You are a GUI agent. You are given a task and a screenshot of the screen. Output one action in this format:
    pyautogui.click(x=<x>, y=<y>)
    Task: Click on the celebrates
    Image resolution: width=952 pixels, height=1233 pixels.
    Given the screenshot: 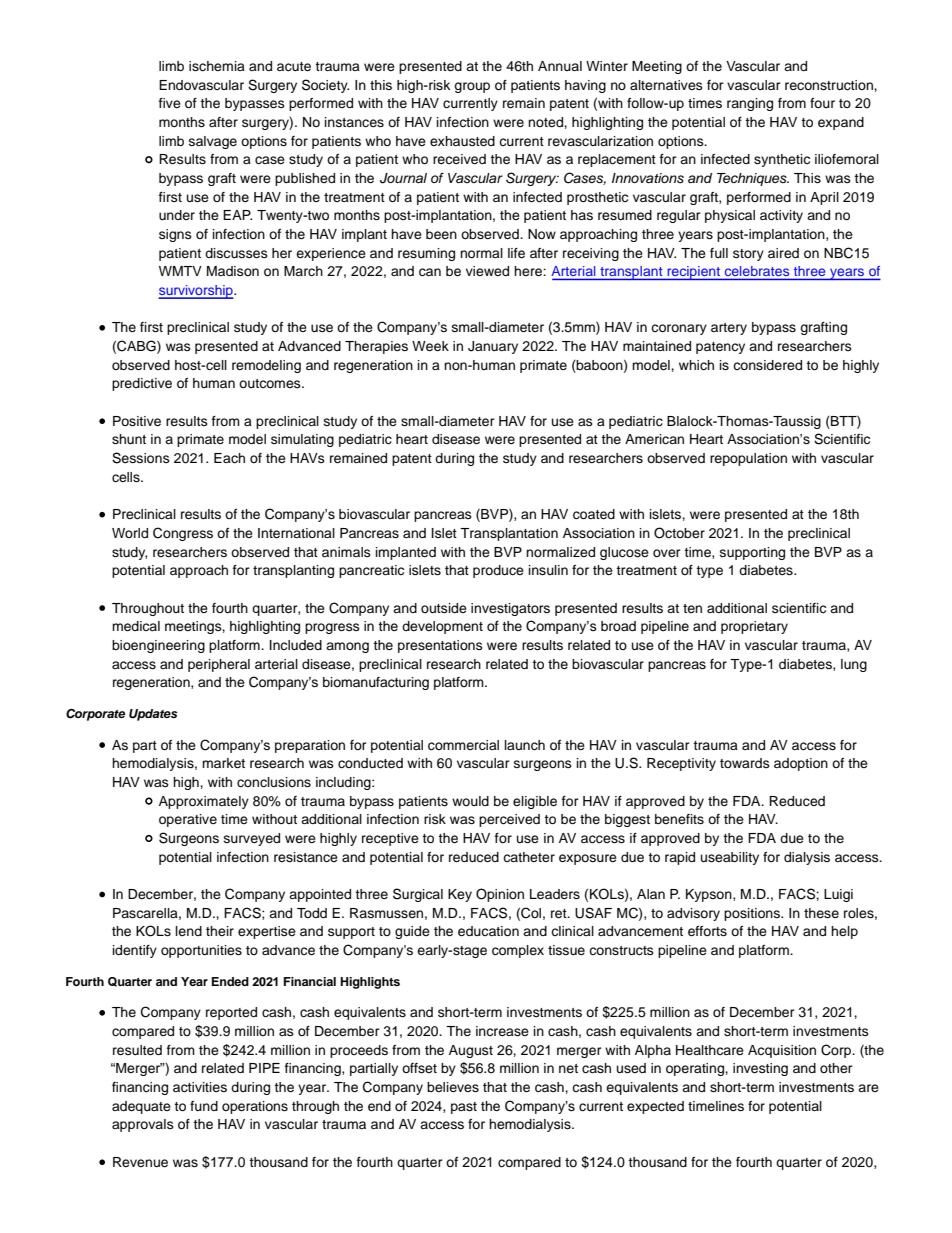 What is the action you would take?
    pyautogui.click(x=757, y=271)
